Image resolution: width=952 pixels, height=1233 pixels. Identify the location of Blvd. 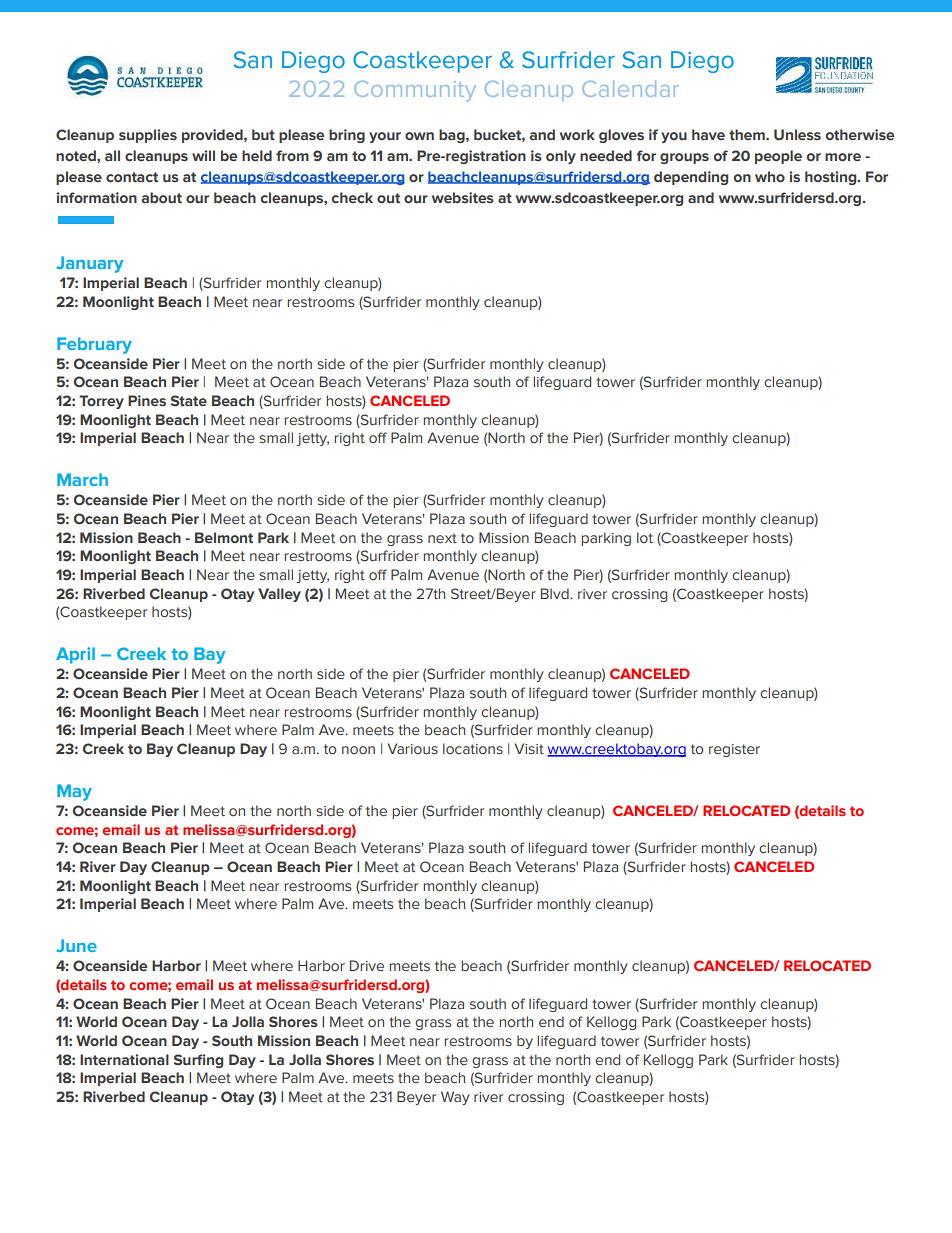
(556, 593).
